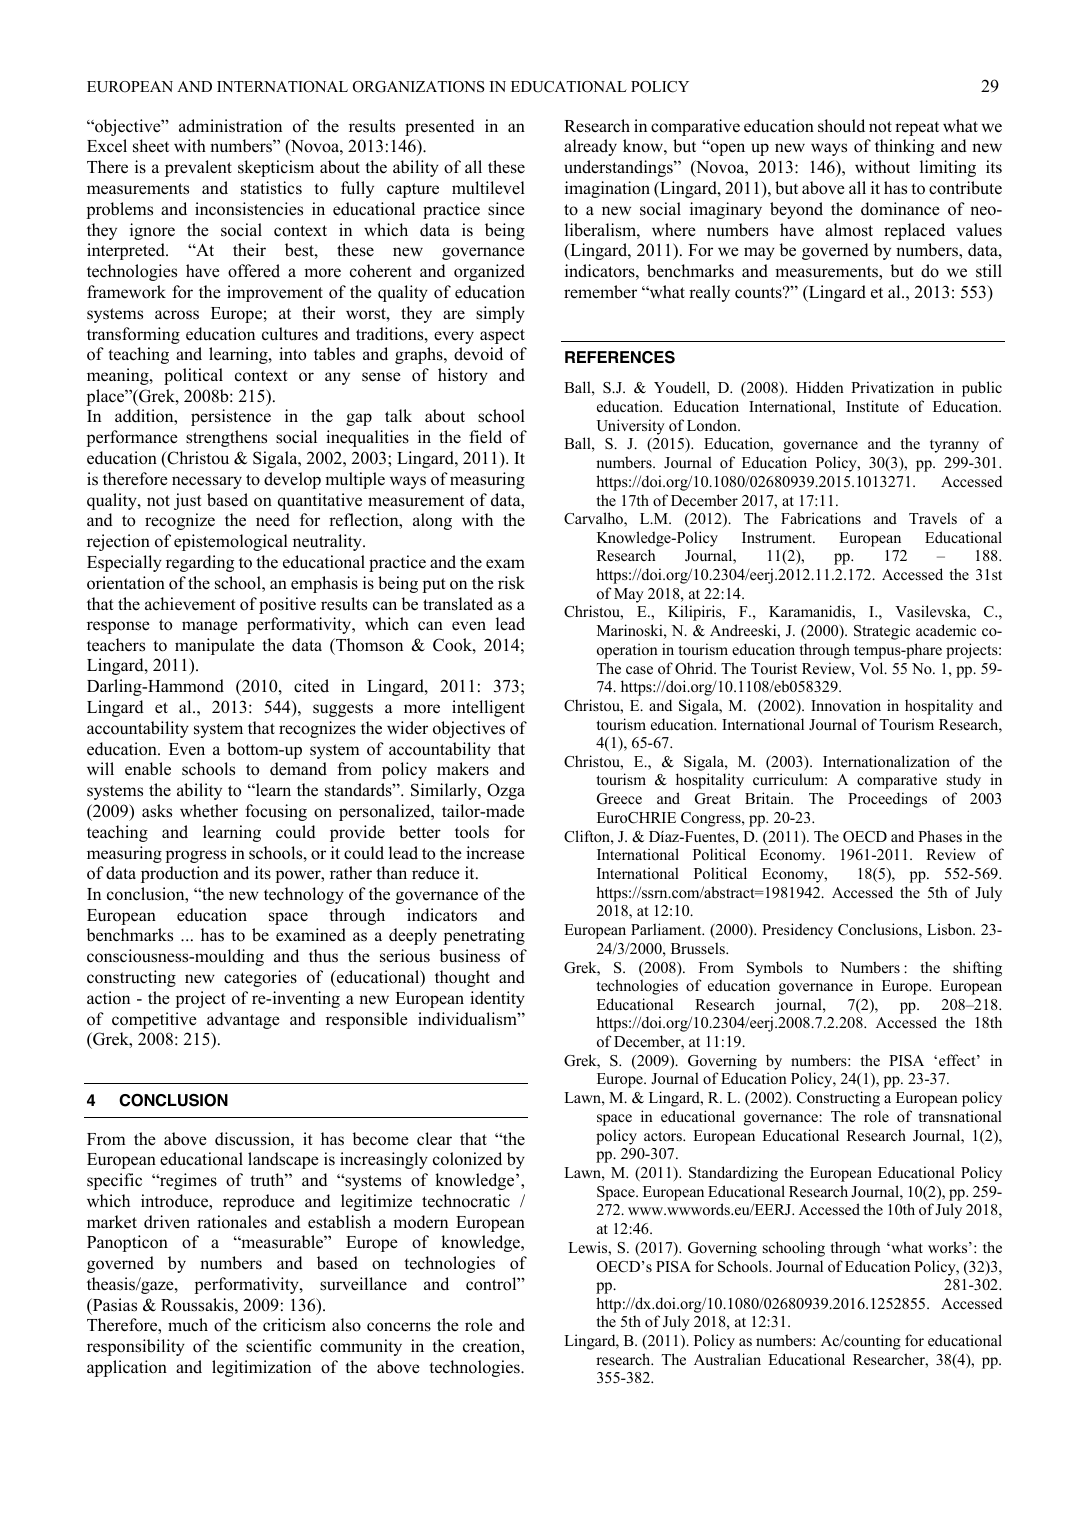 The image size is (1074, 1520). What do you see at coordinates (230, 126) in the image?
I see `administration` at bounding box center [230, 126].
